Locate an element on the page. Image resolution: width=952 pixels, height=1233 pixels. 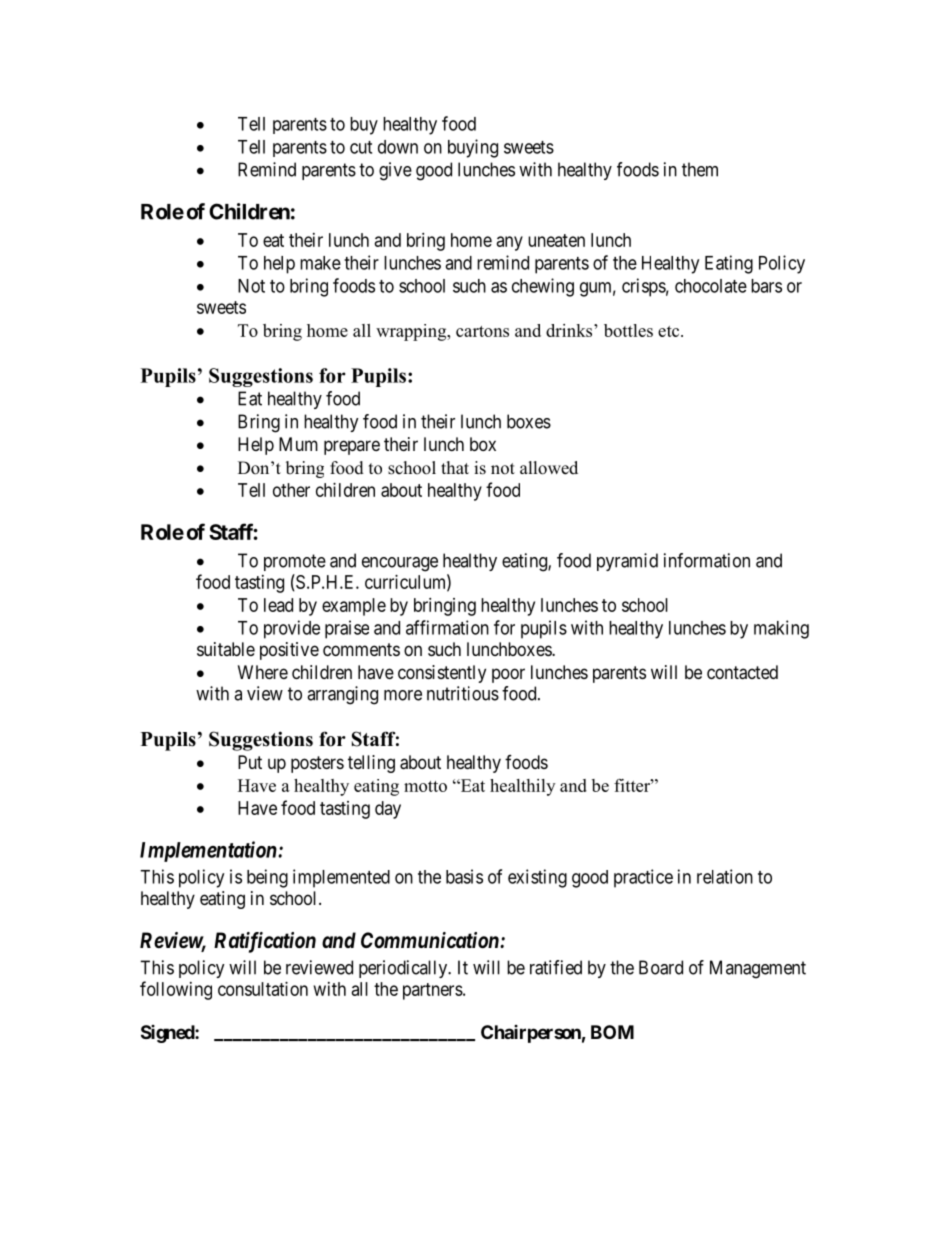
lead is located at coordinates (278, 605).
